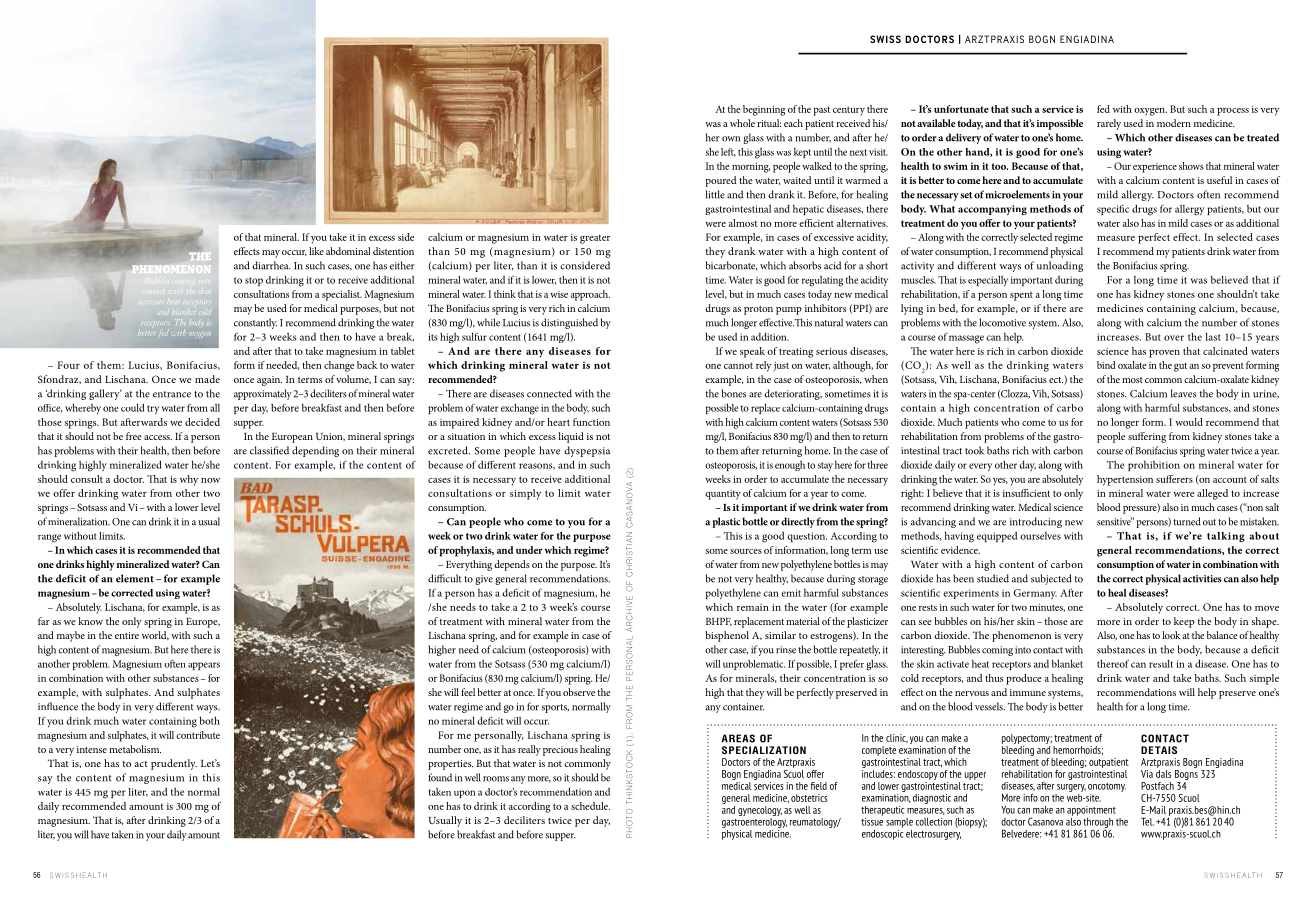 This screenshot has height=904, width=1316. Describe the element at coordinates (127, 635) in the screenshot. I see `entire` at that location.
